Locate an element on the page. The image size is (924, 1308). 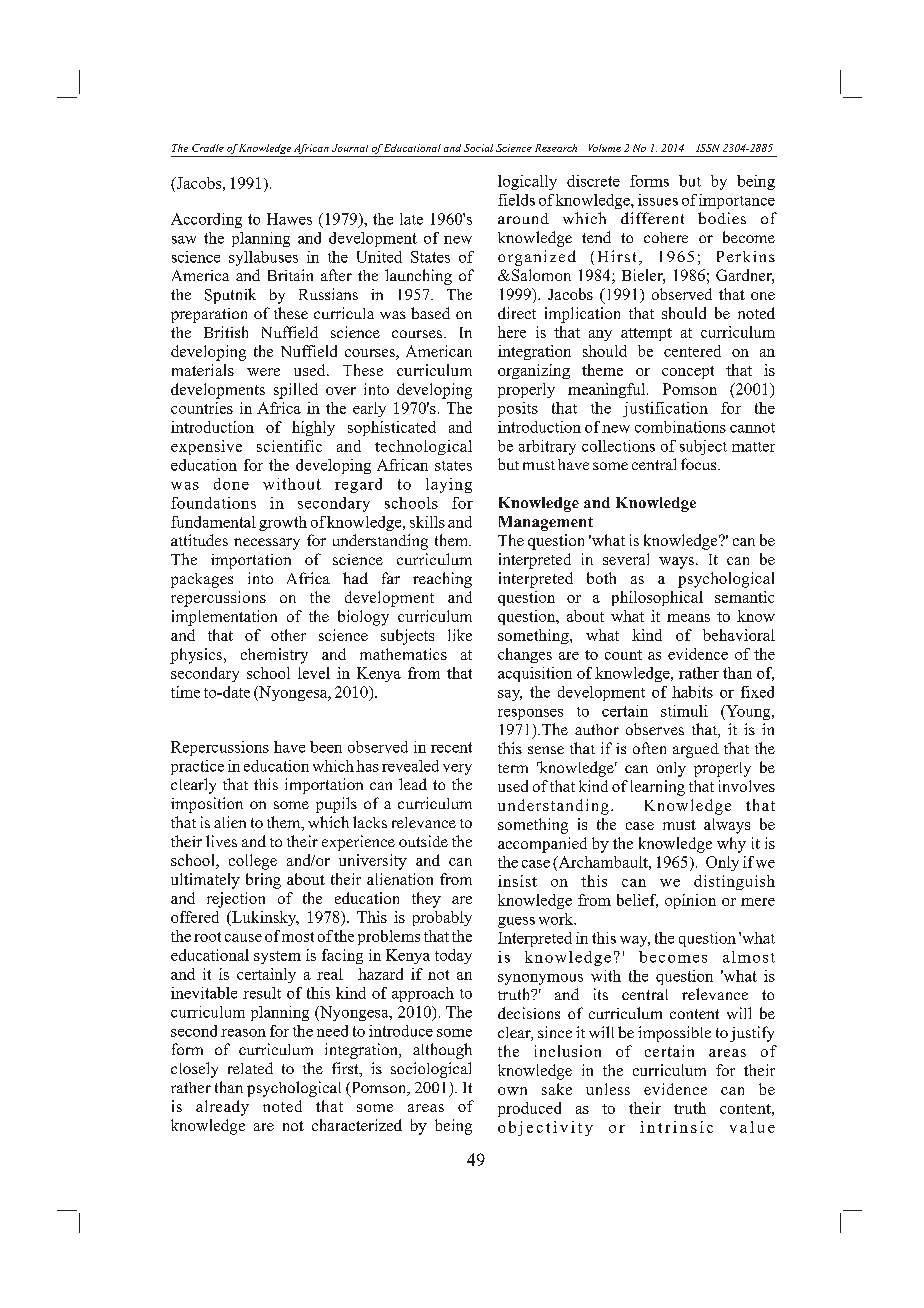
chemistry is located at coordinates (274, 656).
